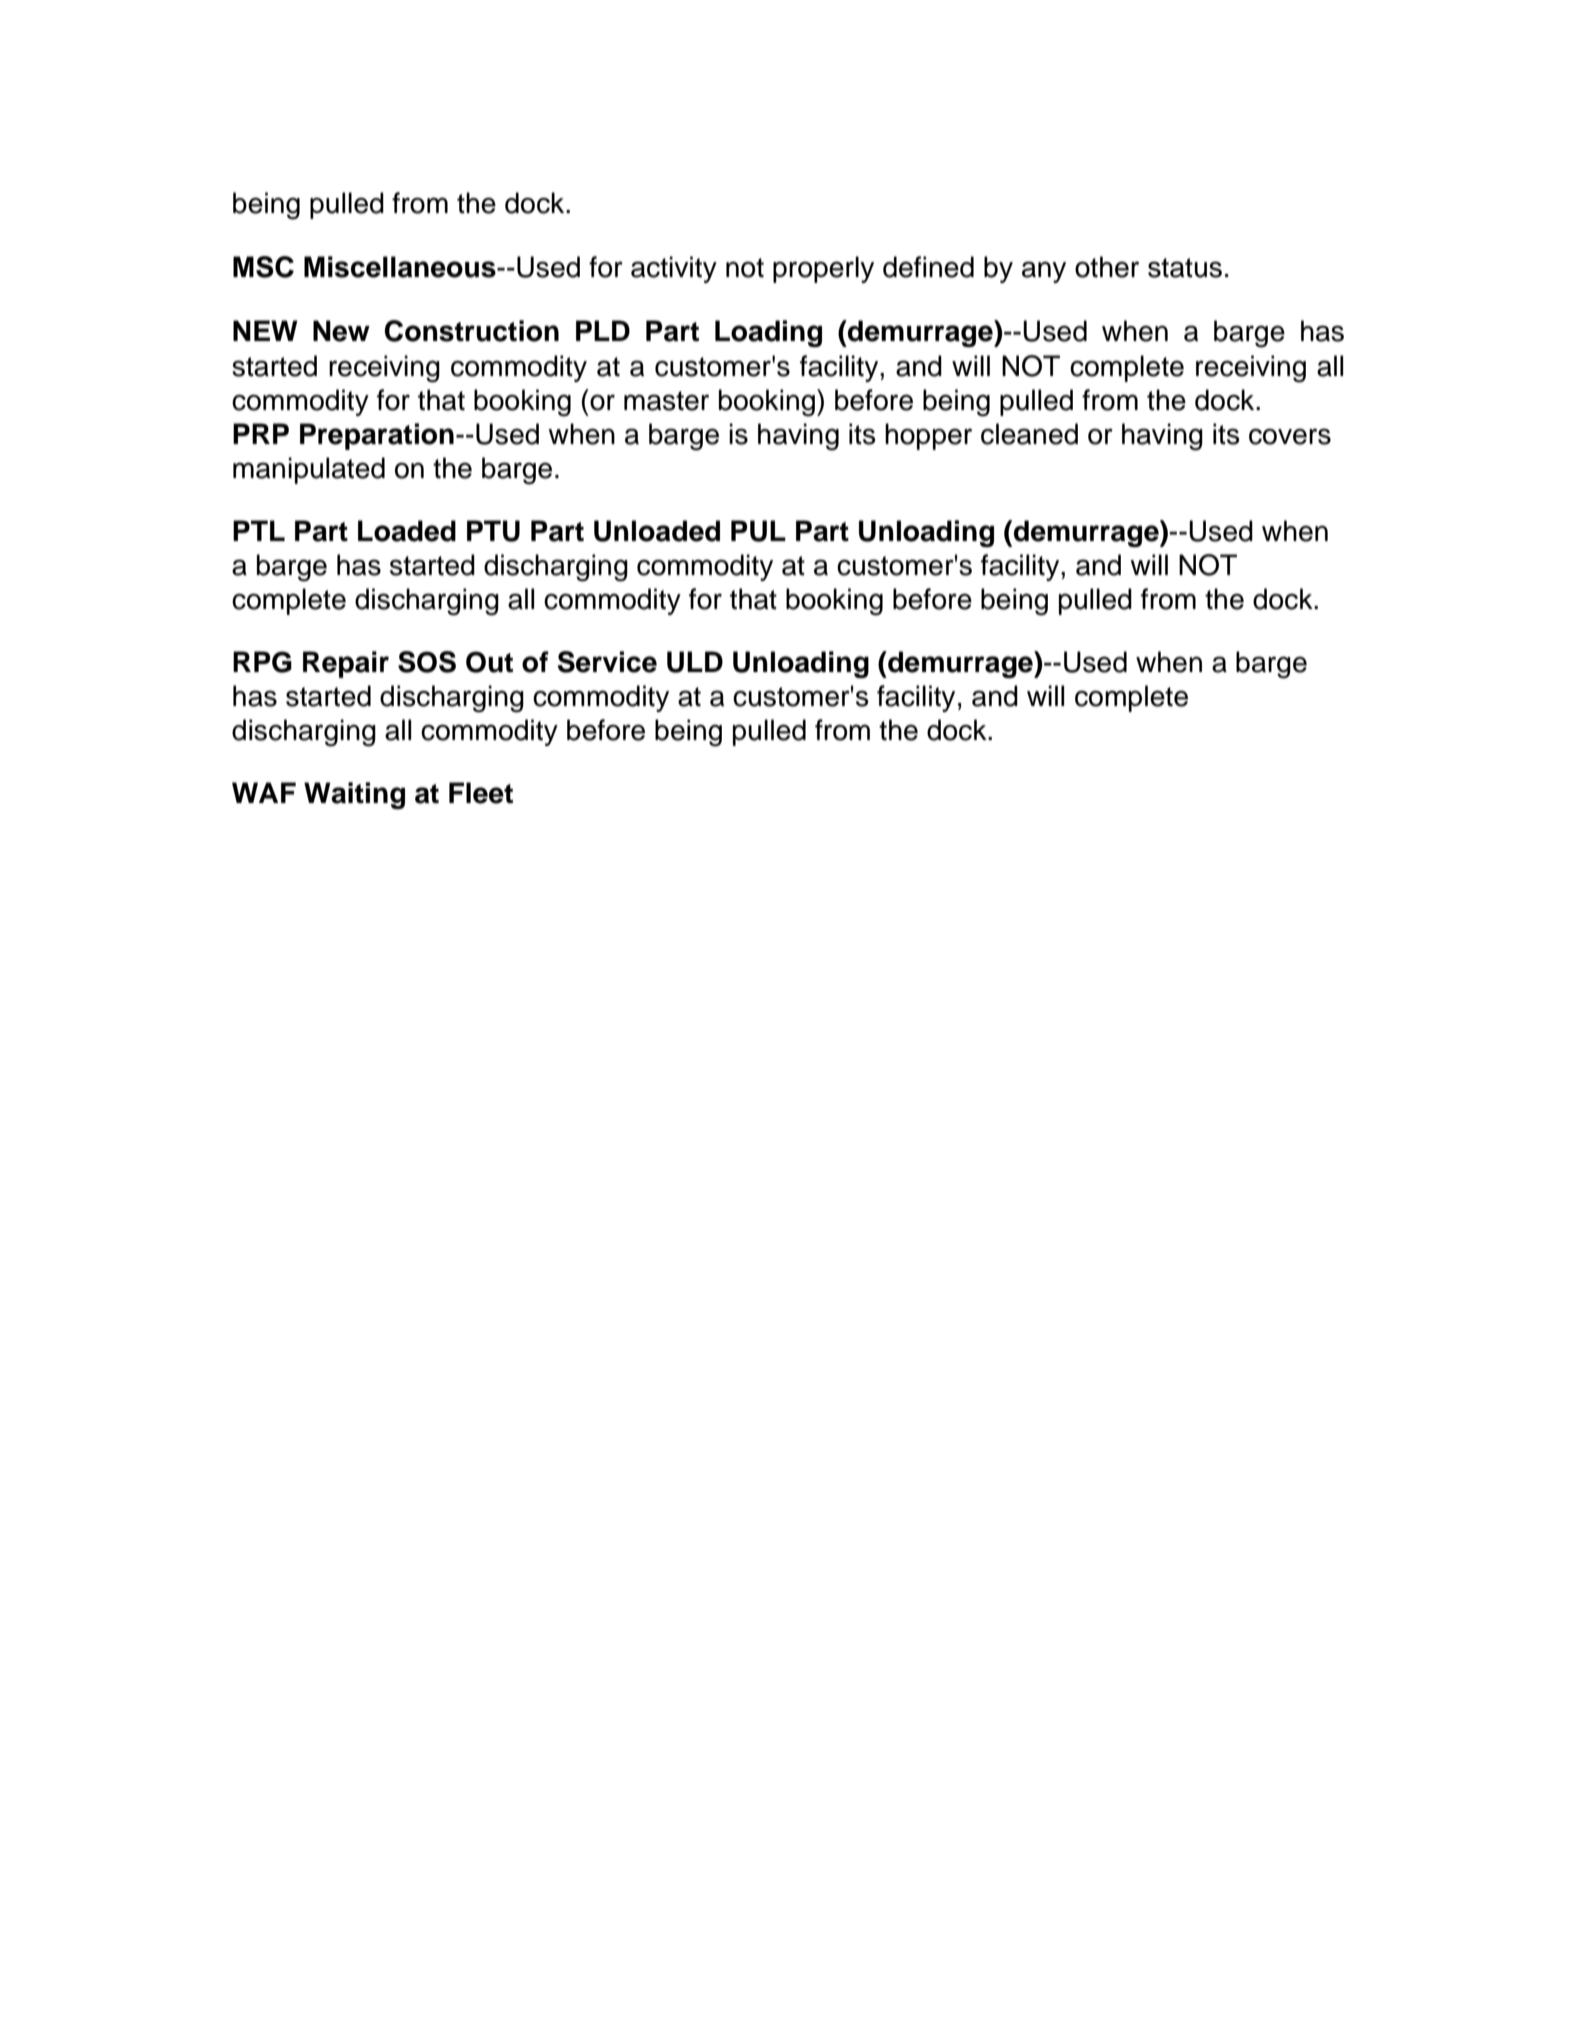 The height and width of the screenshot is (2041, 1577). I want to click on covers, so click(1290, 436).
